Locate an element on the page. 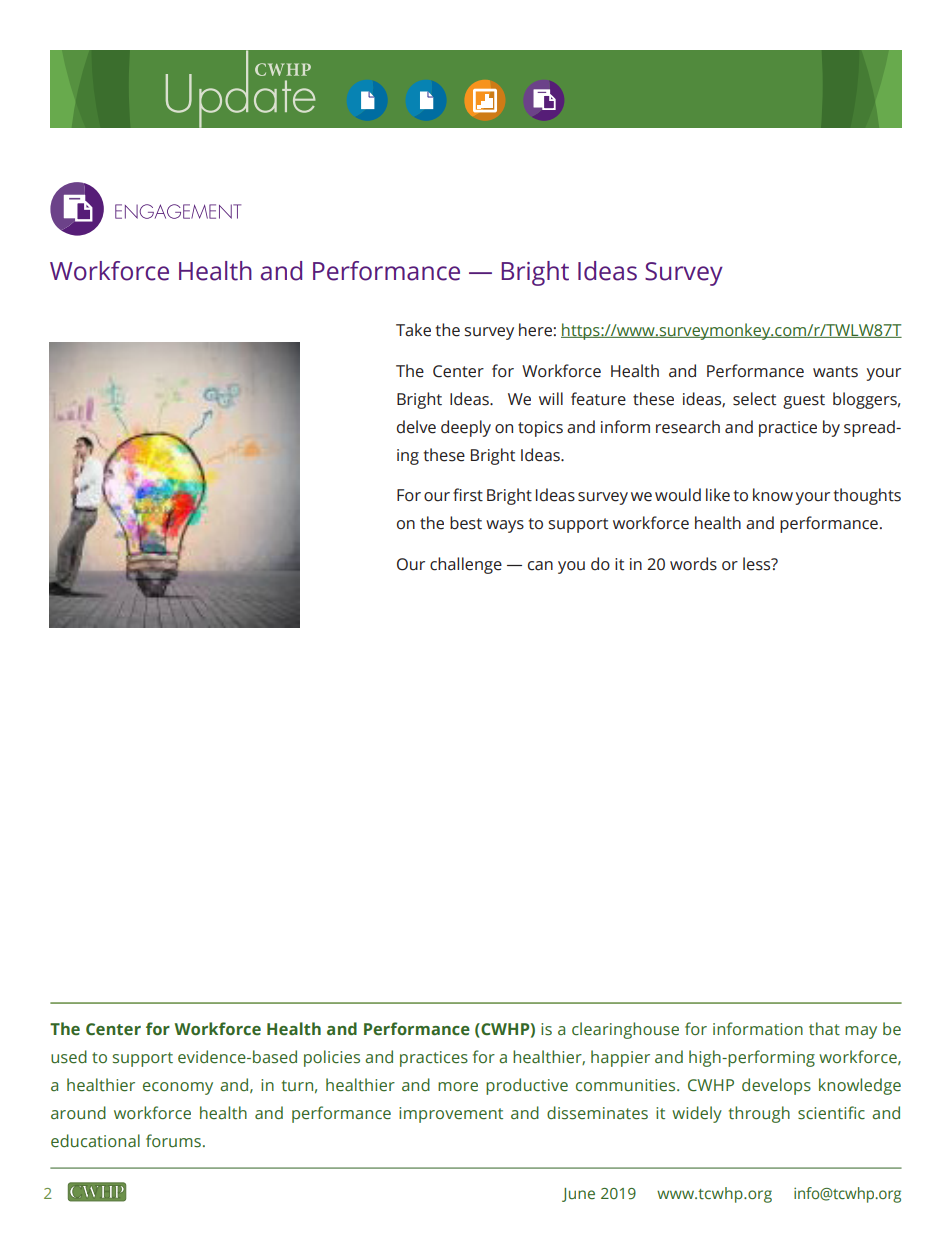 This image has width=952, height=1233. will is located at coordinates (551, 398).
